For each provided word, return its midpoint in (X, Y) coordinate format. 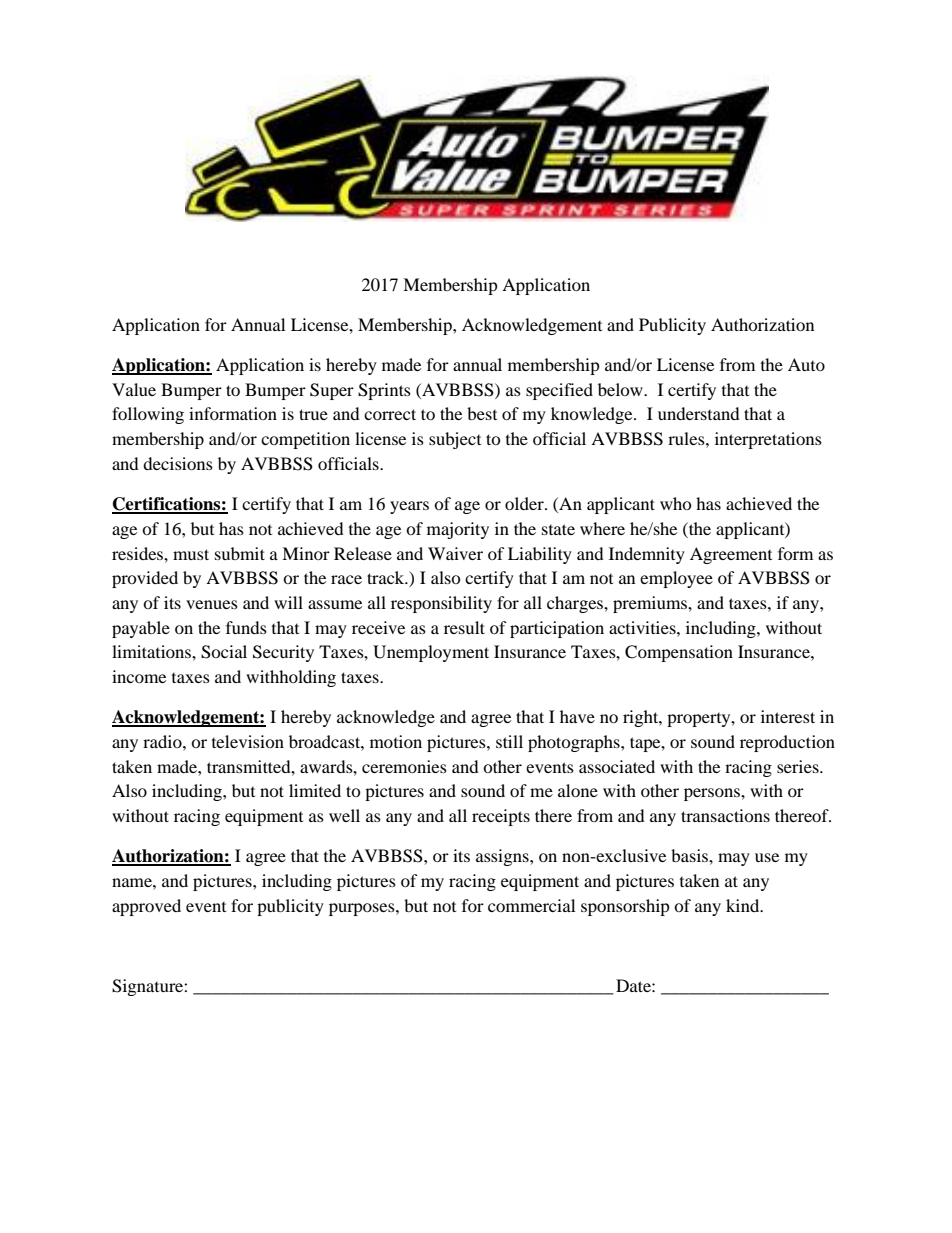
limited (315, 790)
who (676, 503)
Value (134, 389)
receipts (501, 817)
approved (146, 907)
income (139, 676)
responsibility (441, 604)
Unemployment (431, 653)
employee (676, 579)
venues (212, 604)
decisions (178, 463)
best (482, 413)
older (525, 503)
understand (699, 413)
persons (713, 794)
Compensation (679, 653)
